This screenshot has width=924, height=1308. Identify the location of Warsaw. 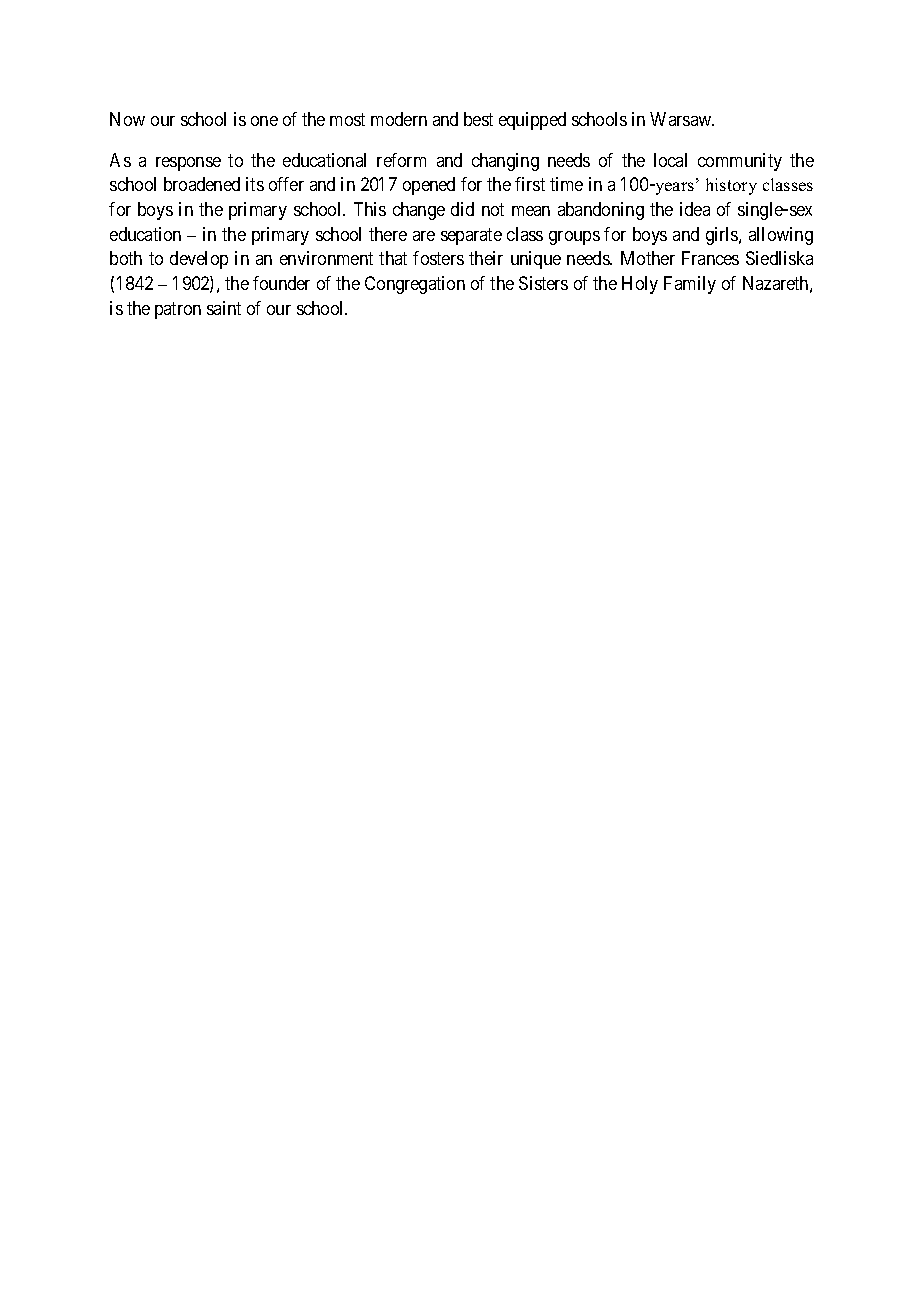
(682, 119).
